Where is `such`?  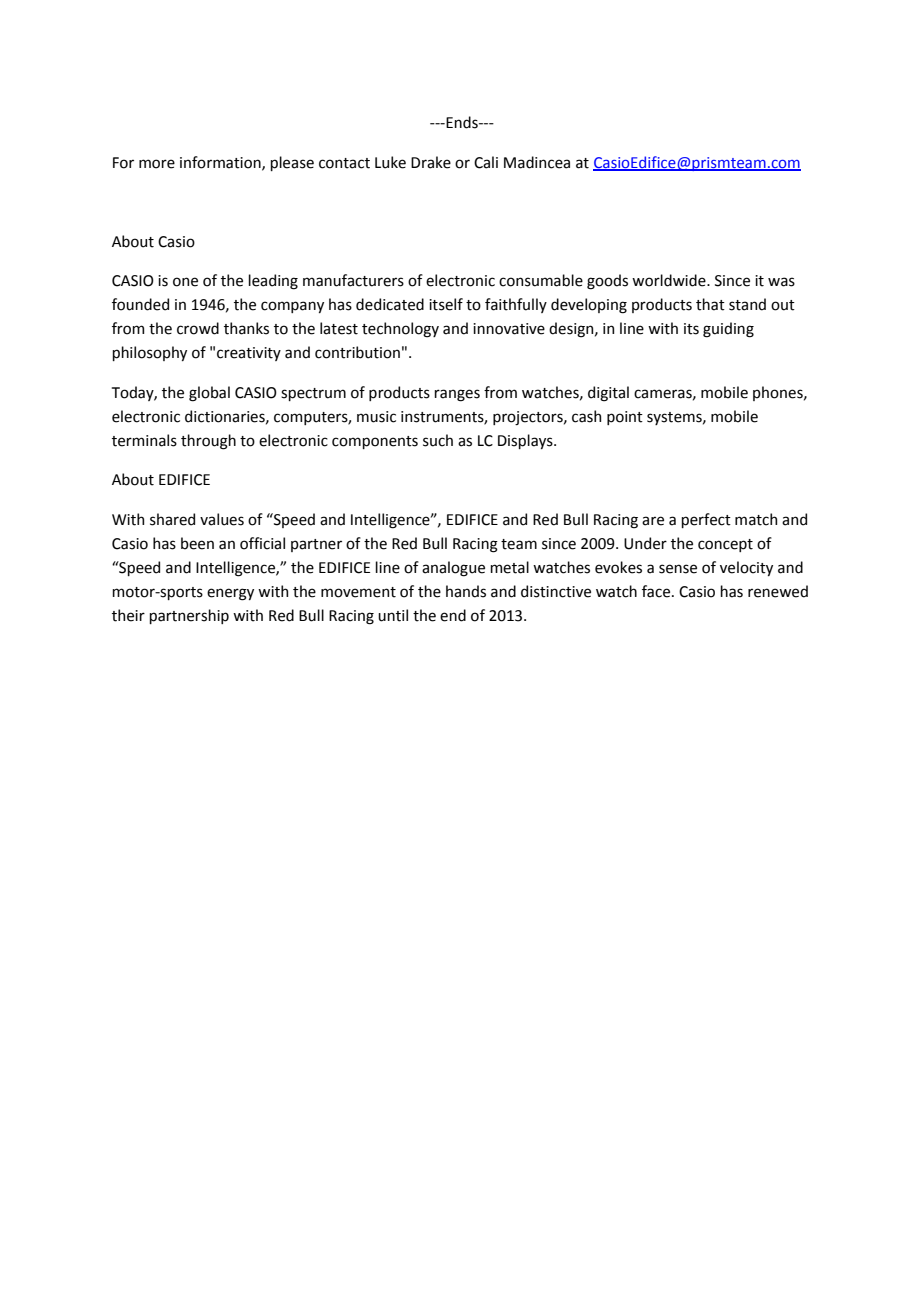
such is located at coordinates (438, 440).
